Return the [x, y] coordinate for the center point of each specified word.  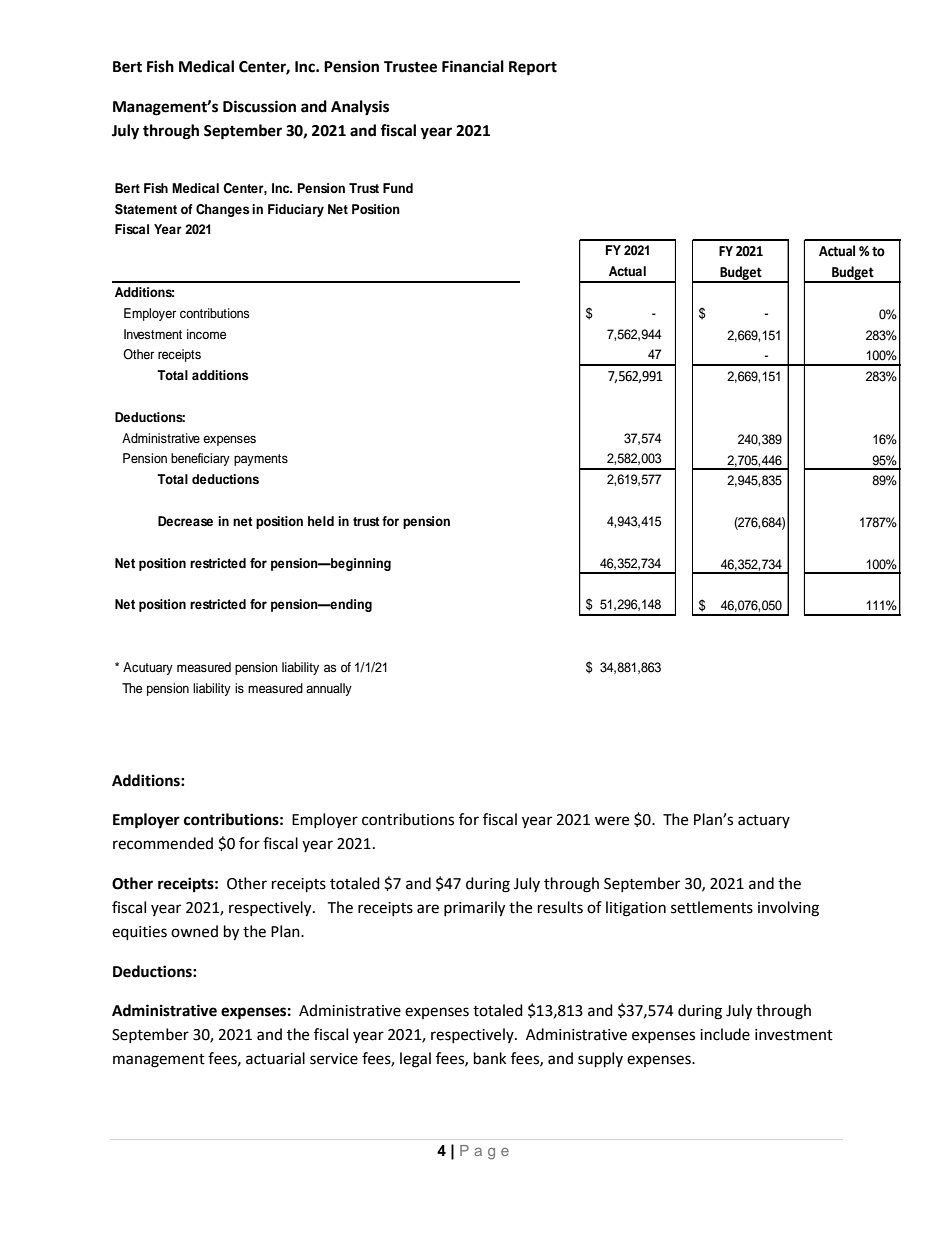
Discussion [259, 106]
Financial [473, 66]
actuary [764, 821]
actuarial [275, 1058]
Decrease [185, 521]
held [321, 521]
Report [533, 68]
